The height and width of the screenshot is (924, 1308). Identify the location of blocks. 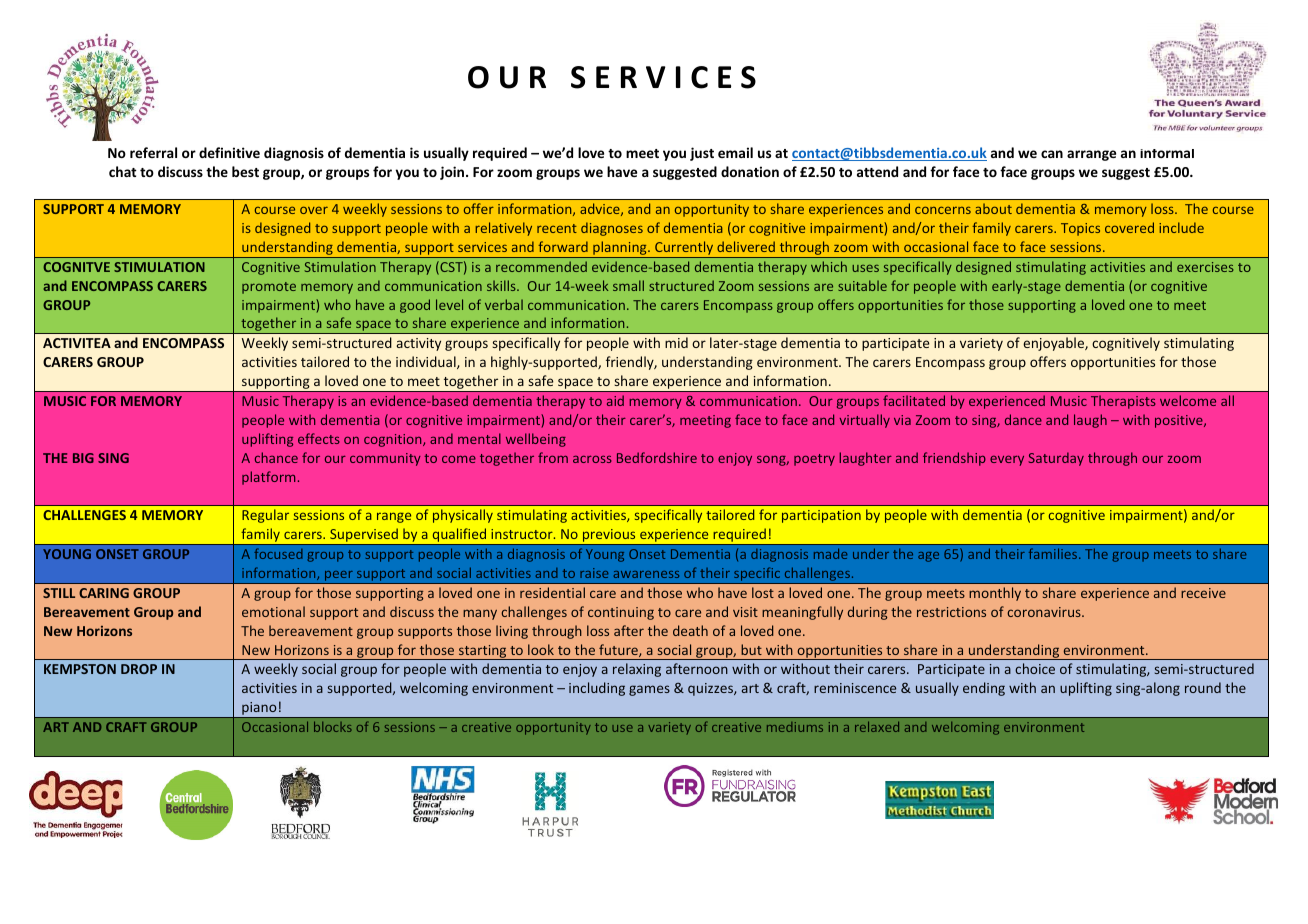
(333, 726).
